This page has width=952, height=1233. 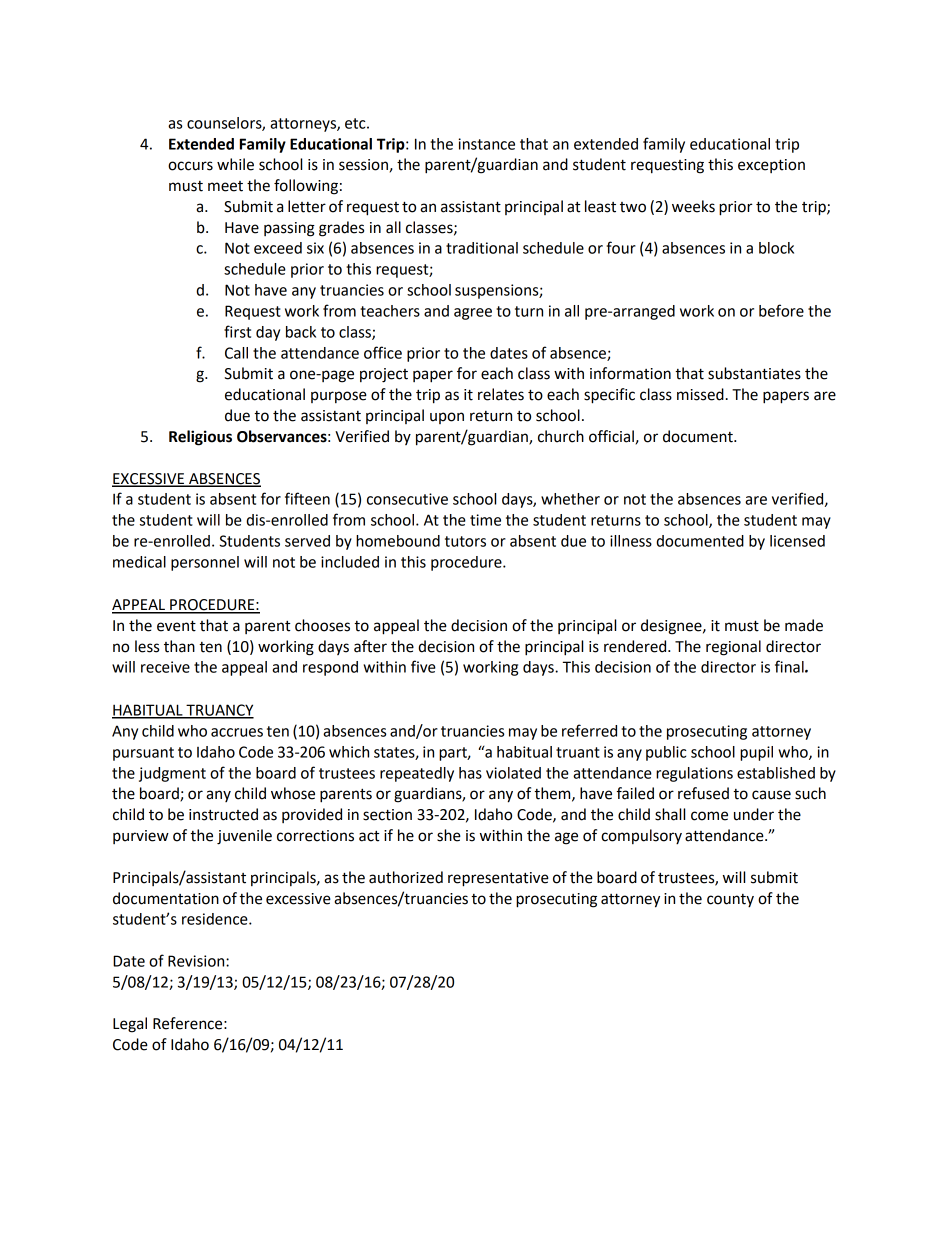 I want to click on personnel, so click(x=205, y=563).
